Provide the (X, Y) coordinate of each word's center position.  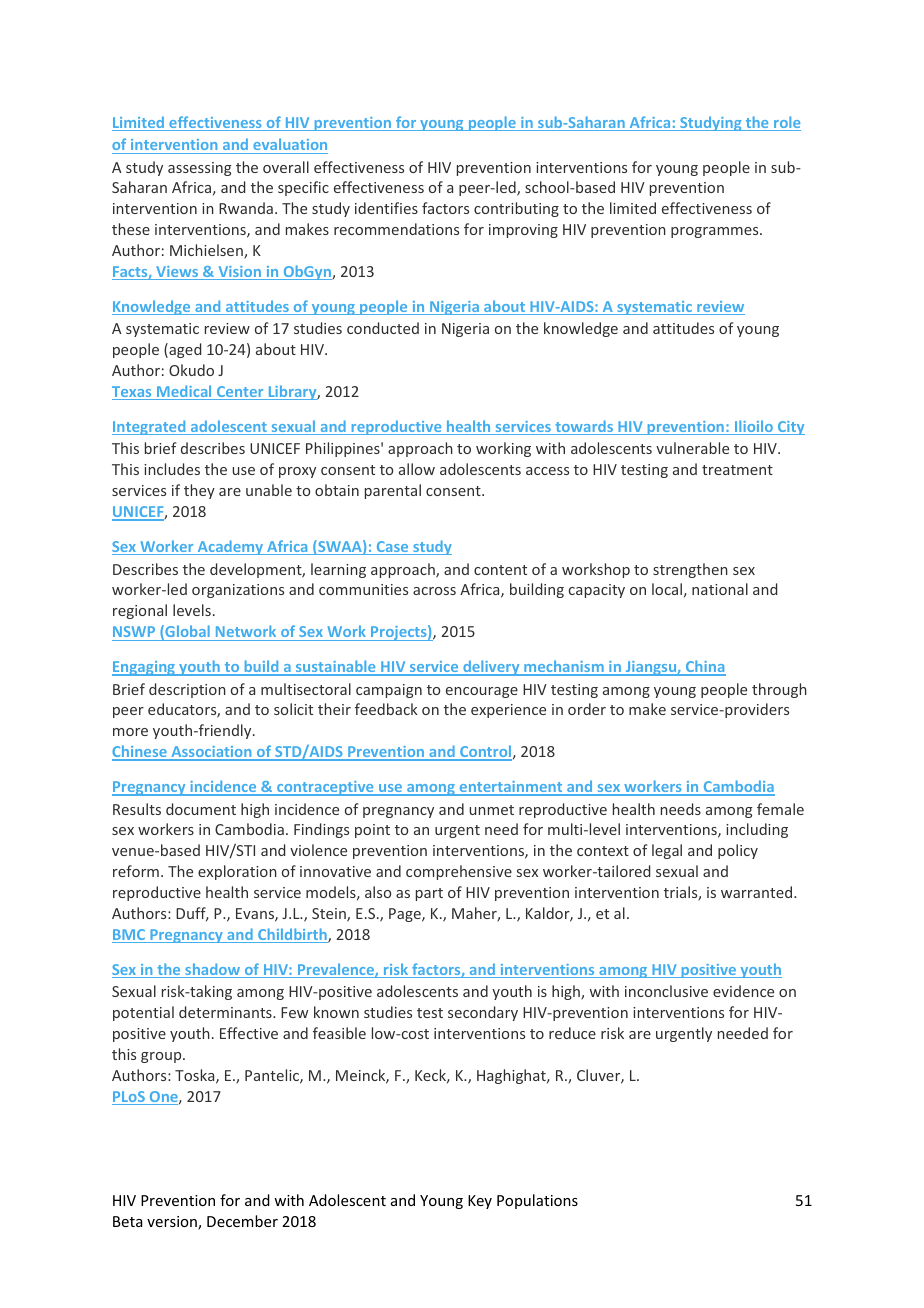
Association (211, 753)
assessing (200, 169)
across (434, 591)
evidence (743, 991)
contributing (516, 209)
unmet (491, 810)
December (242, 1221)
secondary (483, 1013)
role (786, 123)
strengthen (690, 570)
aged (184, 350)
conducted (383, 328)
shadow (213, 970)
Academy (230, 547)
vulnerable (692, 448)
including (757, 830)
